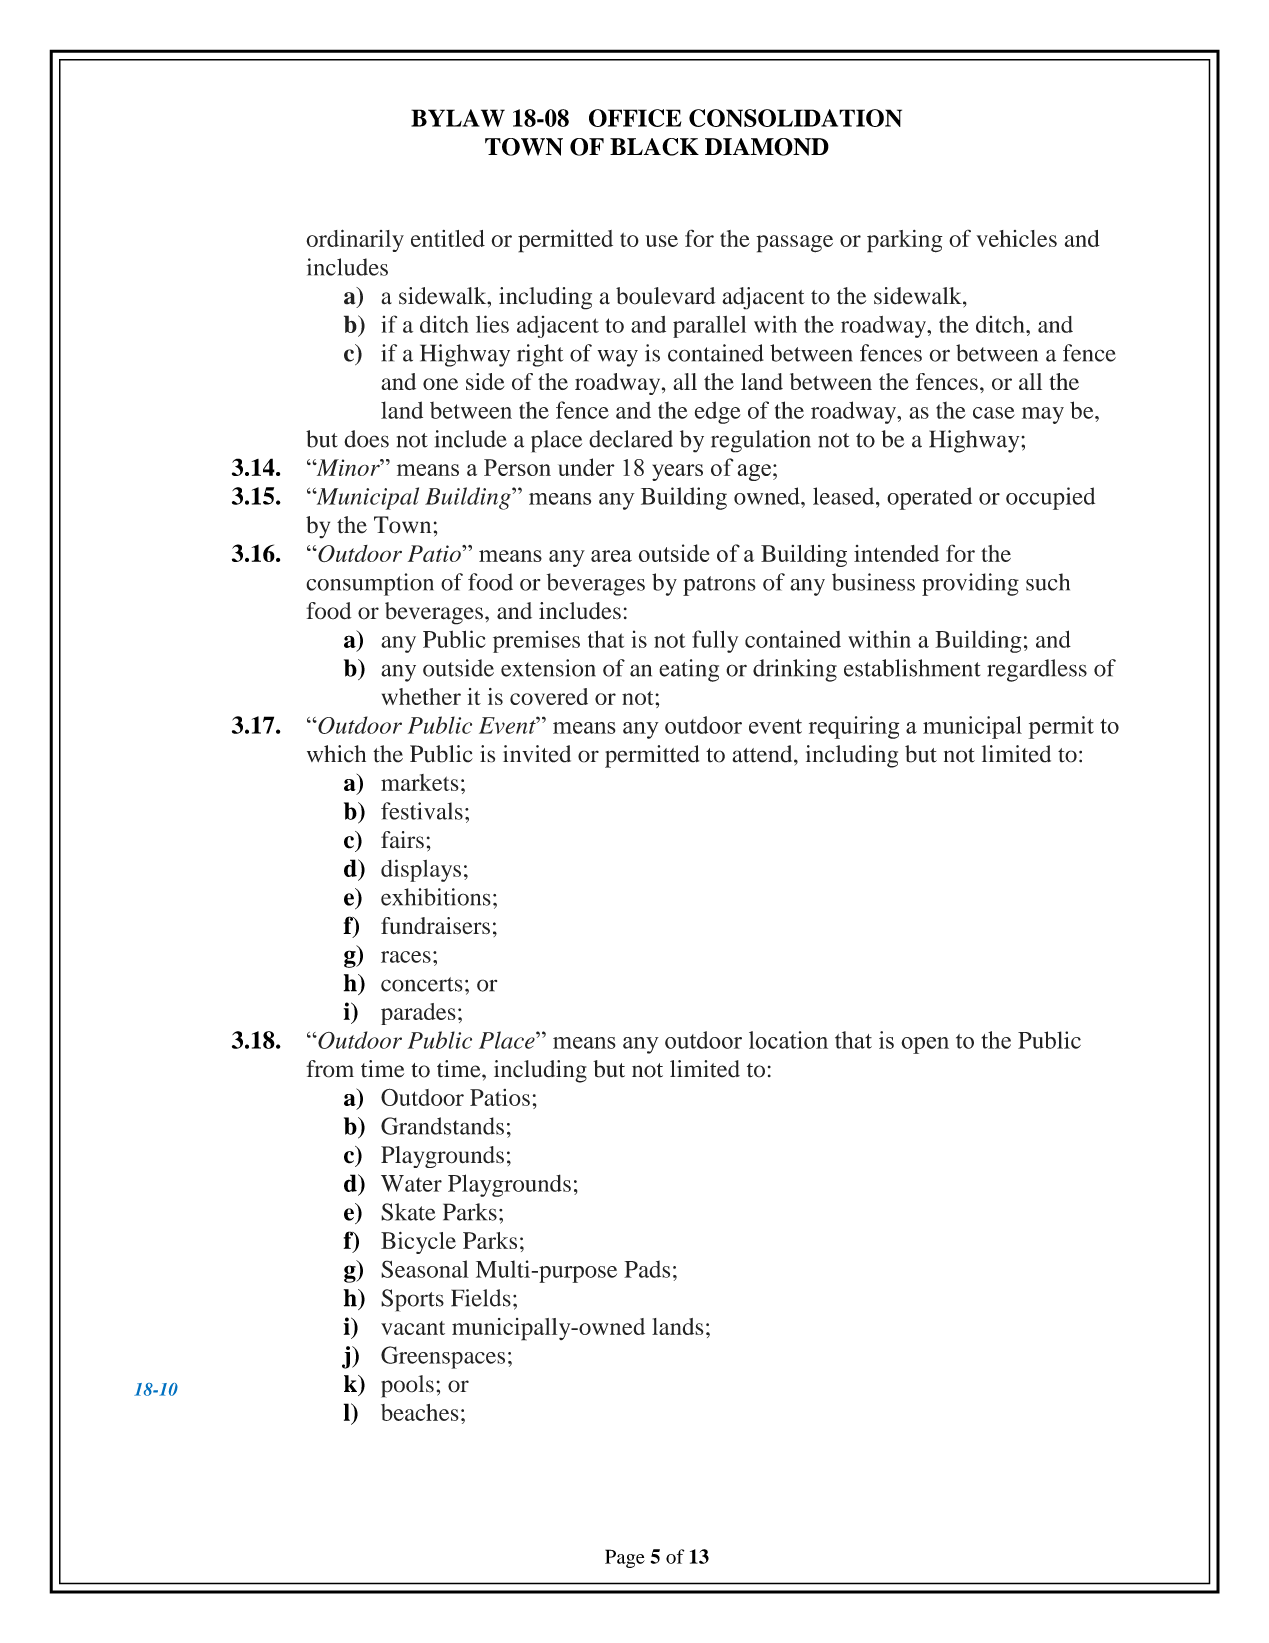 The width and height of the screenshot is (1269, 1643). What do you see at coordinates (402, 840) in the screenshot?
I see `fairs` at bounding box center [402, 840].
